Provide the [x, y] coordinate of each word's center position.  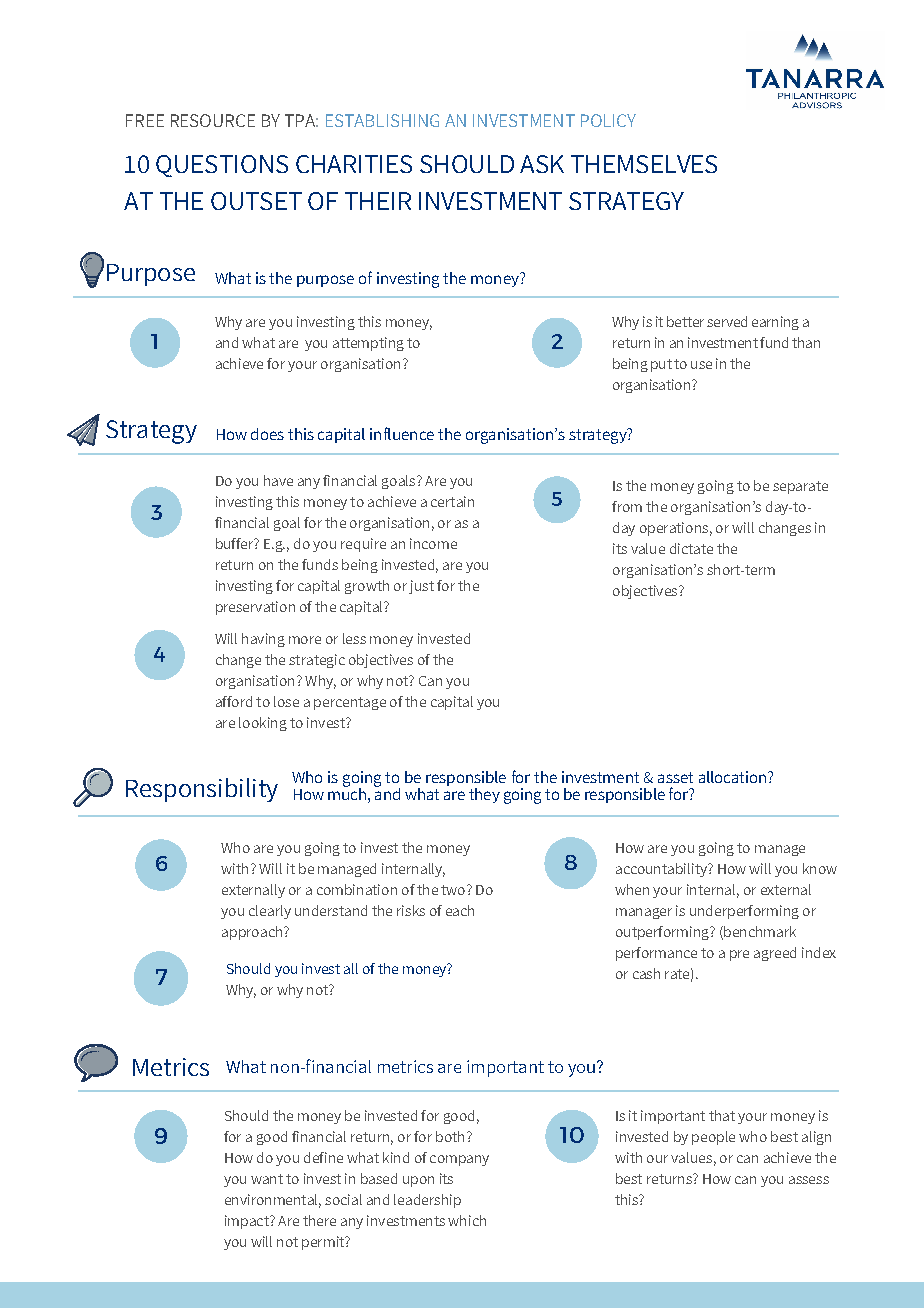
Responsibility [202, 790]
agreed [775, 954]
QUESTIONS [222, 166]
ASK [542, 164]
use [701, 365]
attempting [368, 344]
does [267, 434]
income [433, 543]
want [267, 1179]
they [484, 795]
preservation [255, 608]
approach [252, 933]
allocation [732, 777]
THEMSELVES [644, 164]
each [460, 910]
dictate [691, 548]
